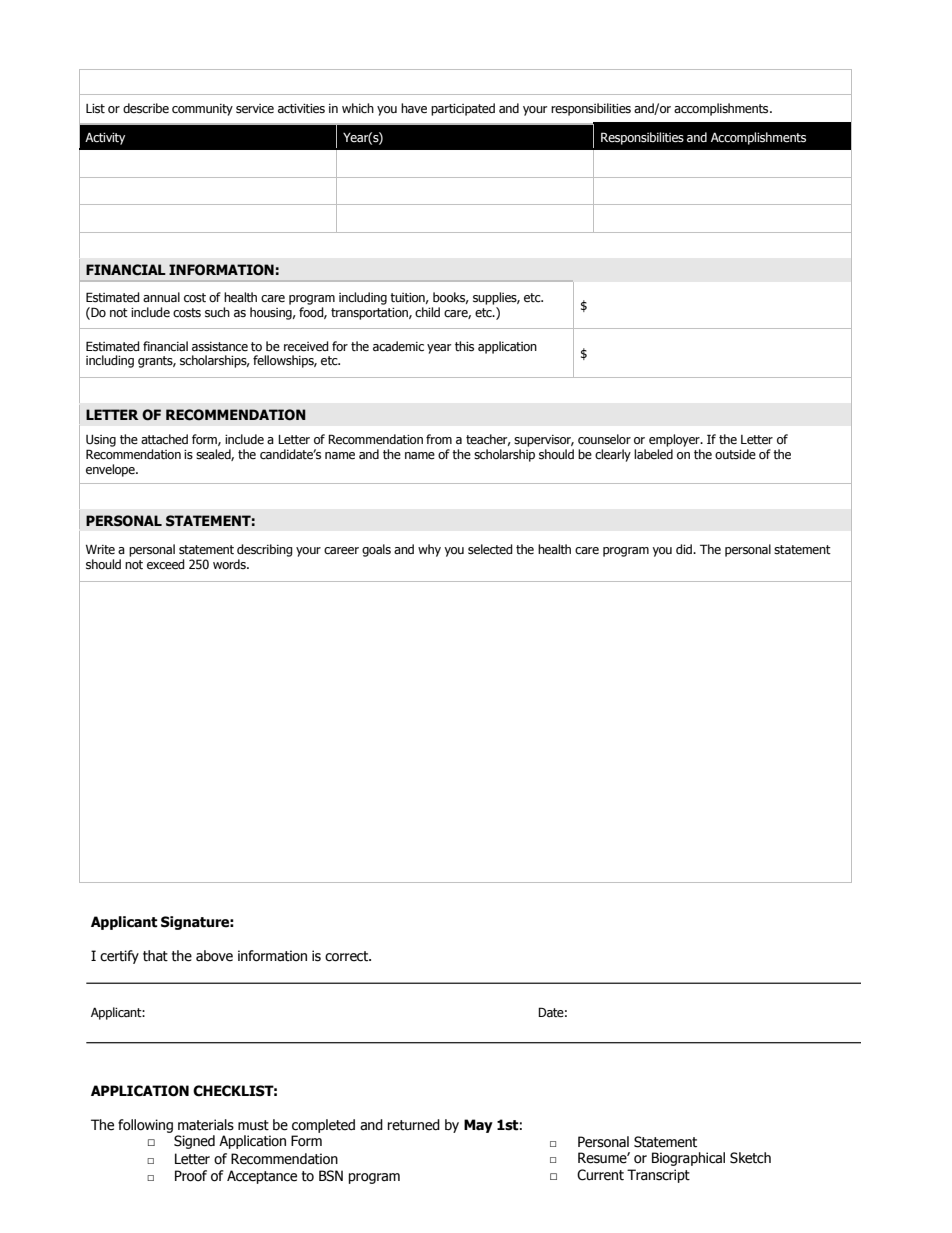  I want to click on participated, so click(463, 109).
